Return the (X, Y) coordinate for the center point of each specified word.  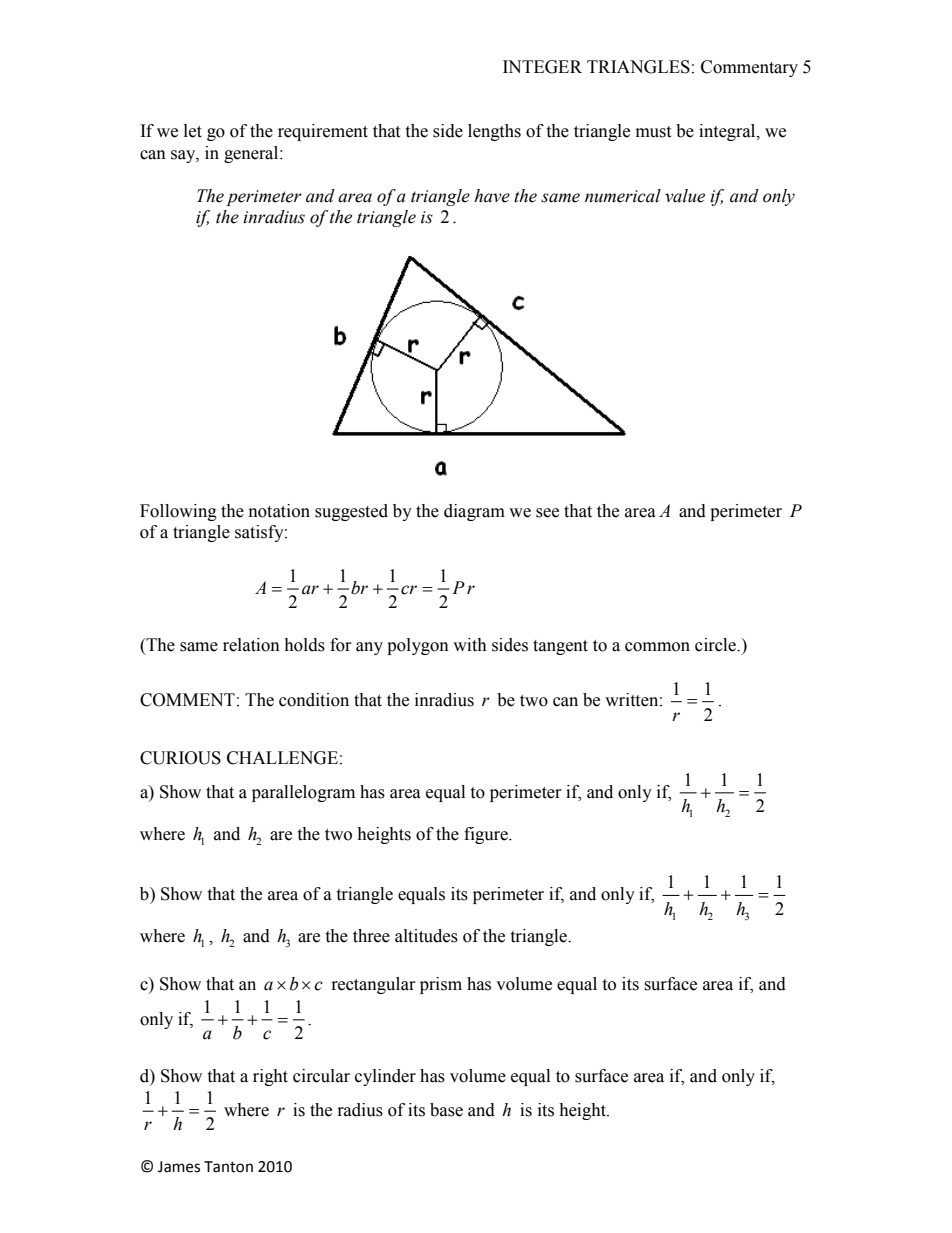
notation (279, 511)
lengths (494, 132)
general (252, 154)
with (470, 645)
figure (487, 835)
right (270, 1077)
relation (251, 645)
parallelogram (303, 793)
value (685, 196)
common (657, 647)
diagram (474, 512)
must (653, 132)
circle (716, 645)
